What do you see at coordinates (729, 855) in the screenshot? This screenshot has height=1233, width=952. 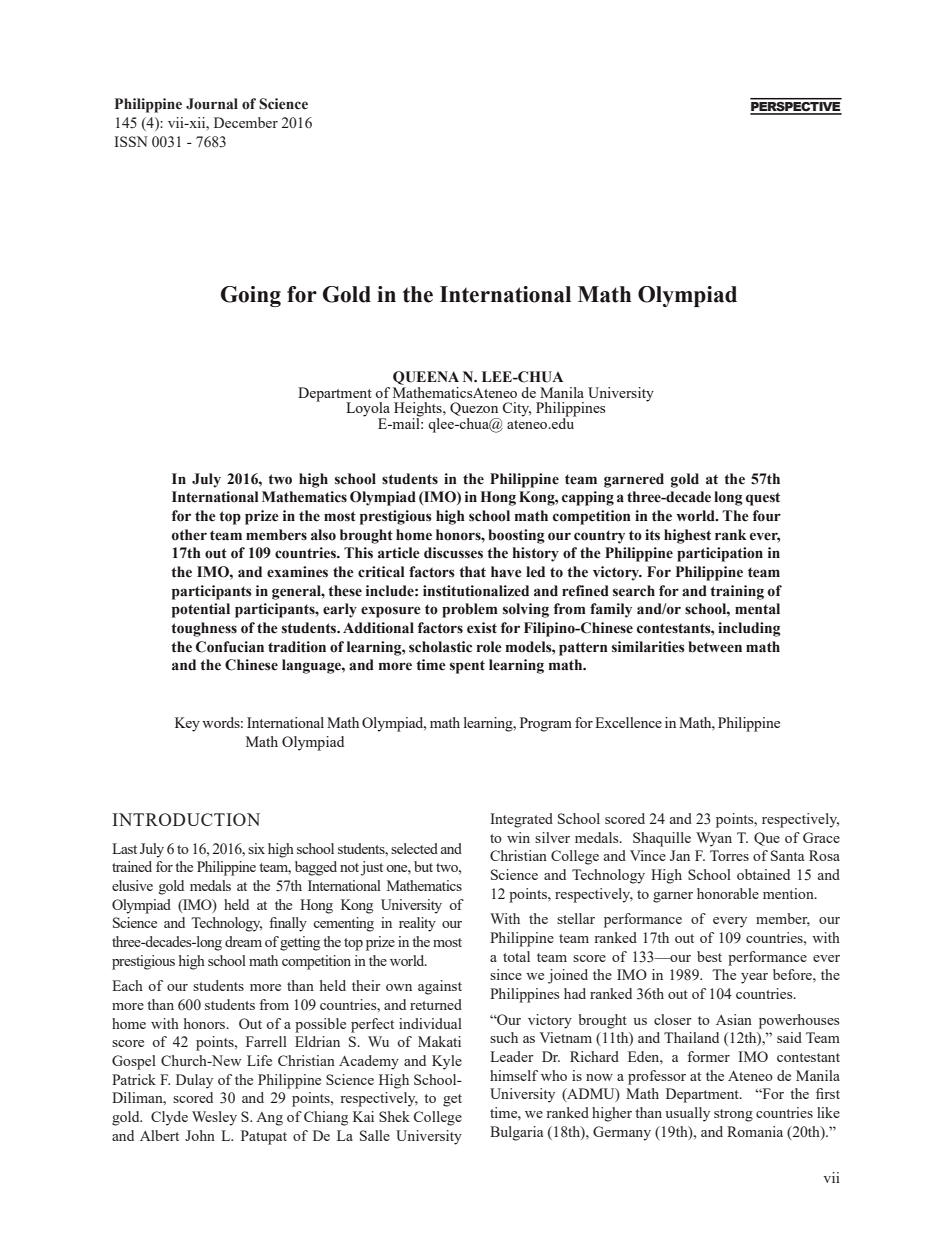 I see `Torres` at bounding box center [729, 855].
